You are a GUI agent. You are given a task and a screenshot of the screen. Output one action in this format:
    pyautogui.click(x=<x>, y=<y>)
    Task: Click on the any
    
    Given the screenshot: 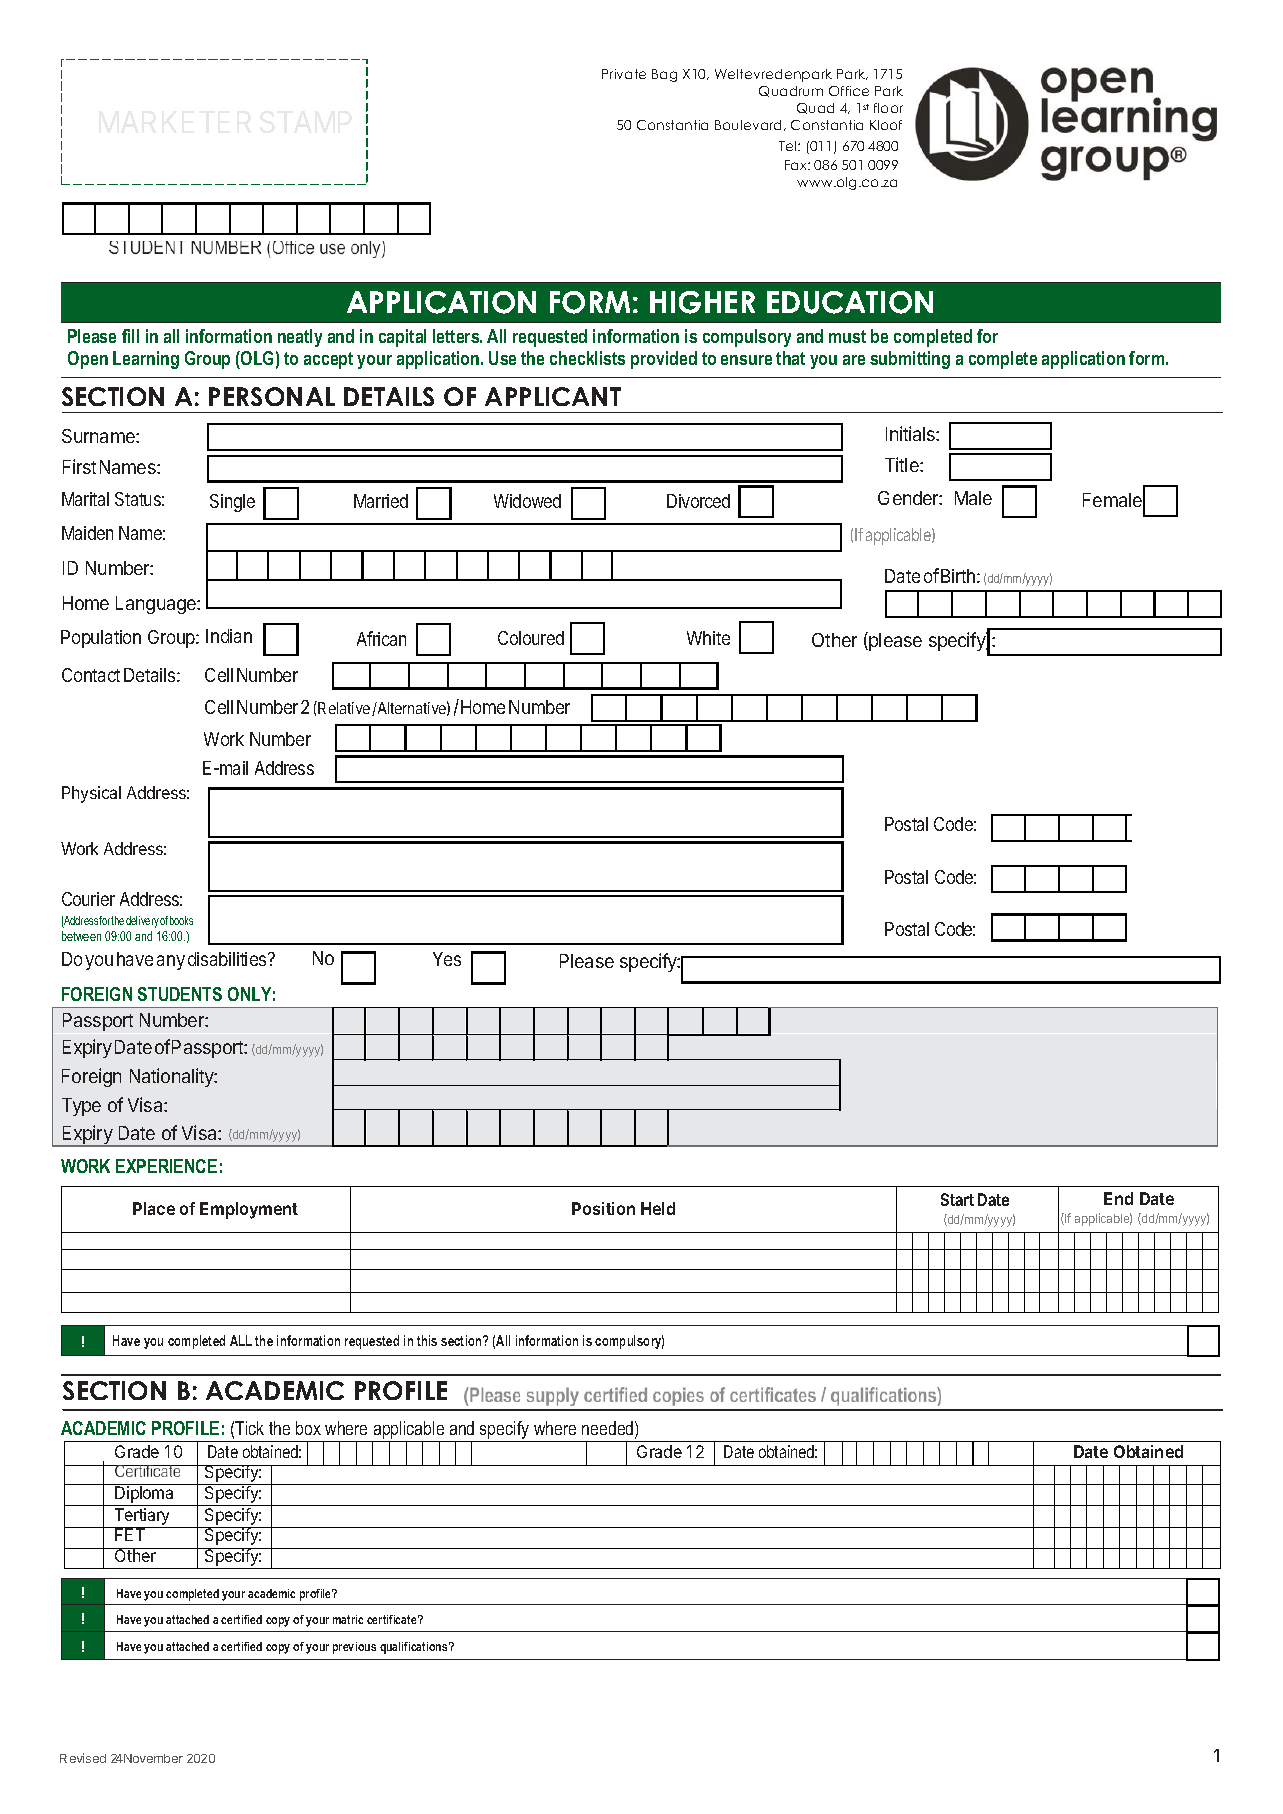 What is the action you would take?
    pyautogui.click(x=171, y=962)
